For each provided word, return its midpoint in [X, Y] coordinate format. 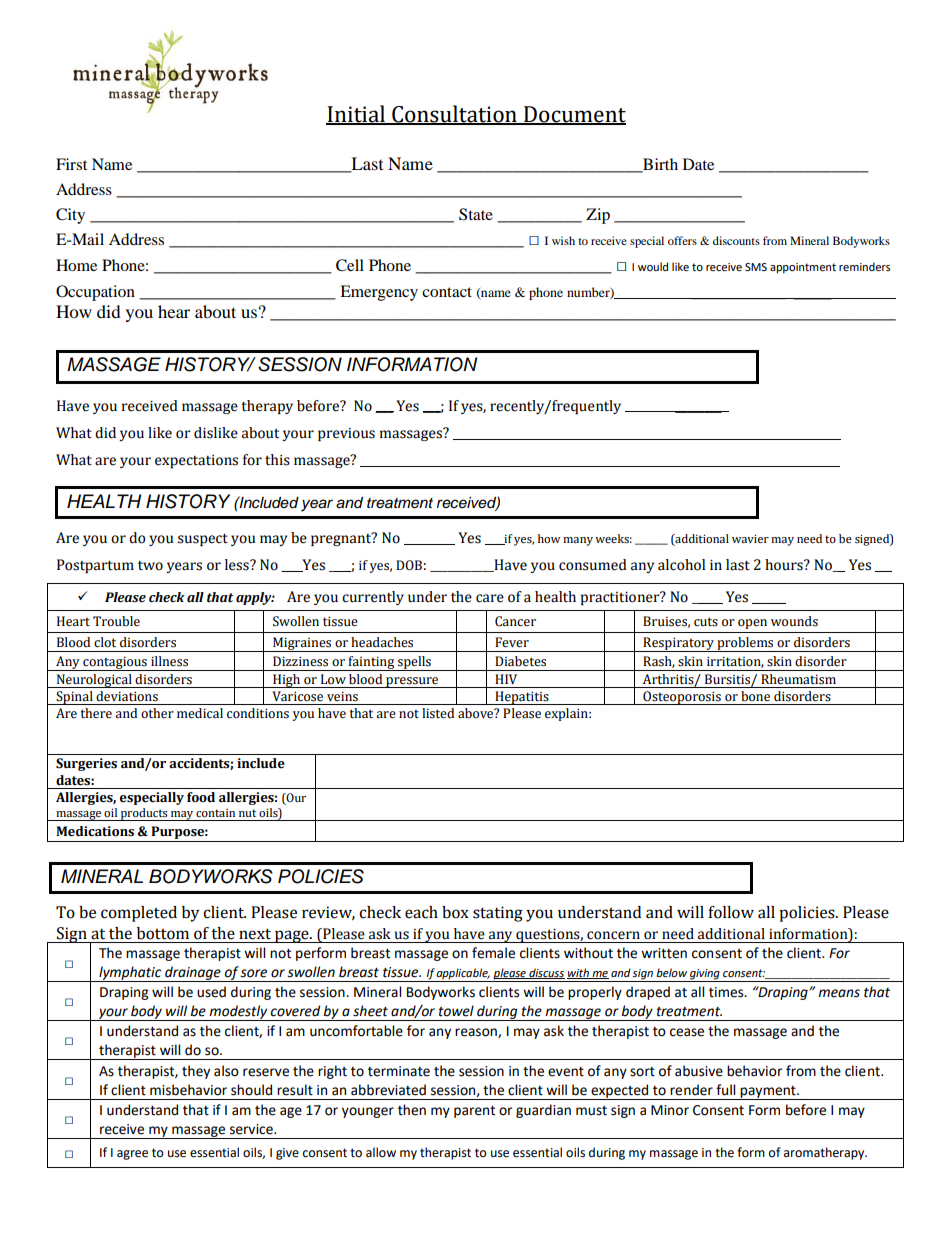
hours [785, 565]
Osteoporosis [682, 698]
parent [474, 1112]
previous [346, 434]
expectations [196, 461]
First [71, 164]
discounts [736, 240]
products [144, 814]
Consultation [454, 115]
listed [438, 713]
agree [132, 1155]
